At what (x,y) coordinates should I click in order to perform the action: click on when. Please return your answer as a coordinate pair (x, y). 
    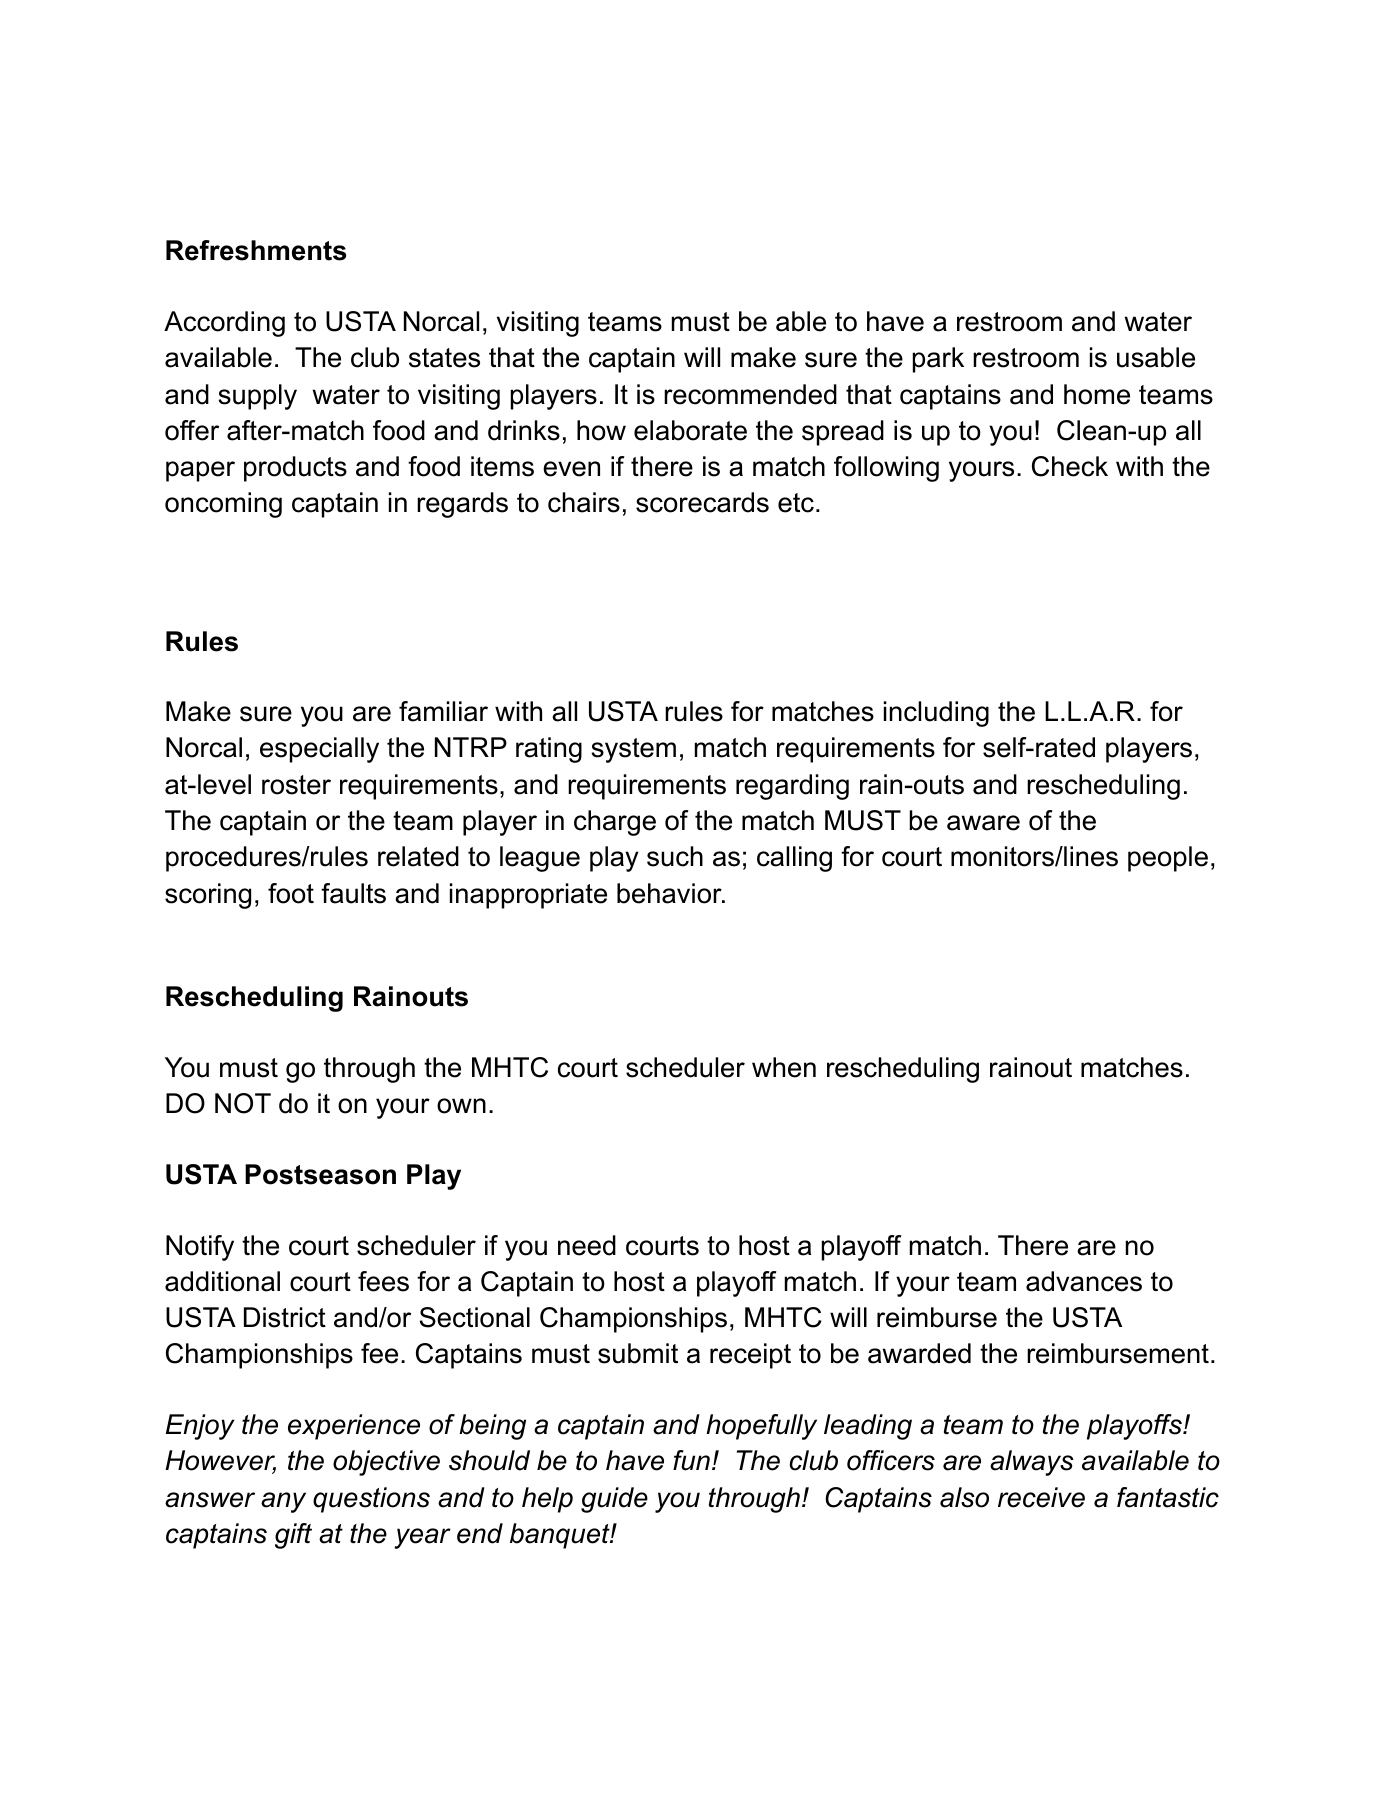
    Looking at the image, I should click on (784, 1067).
